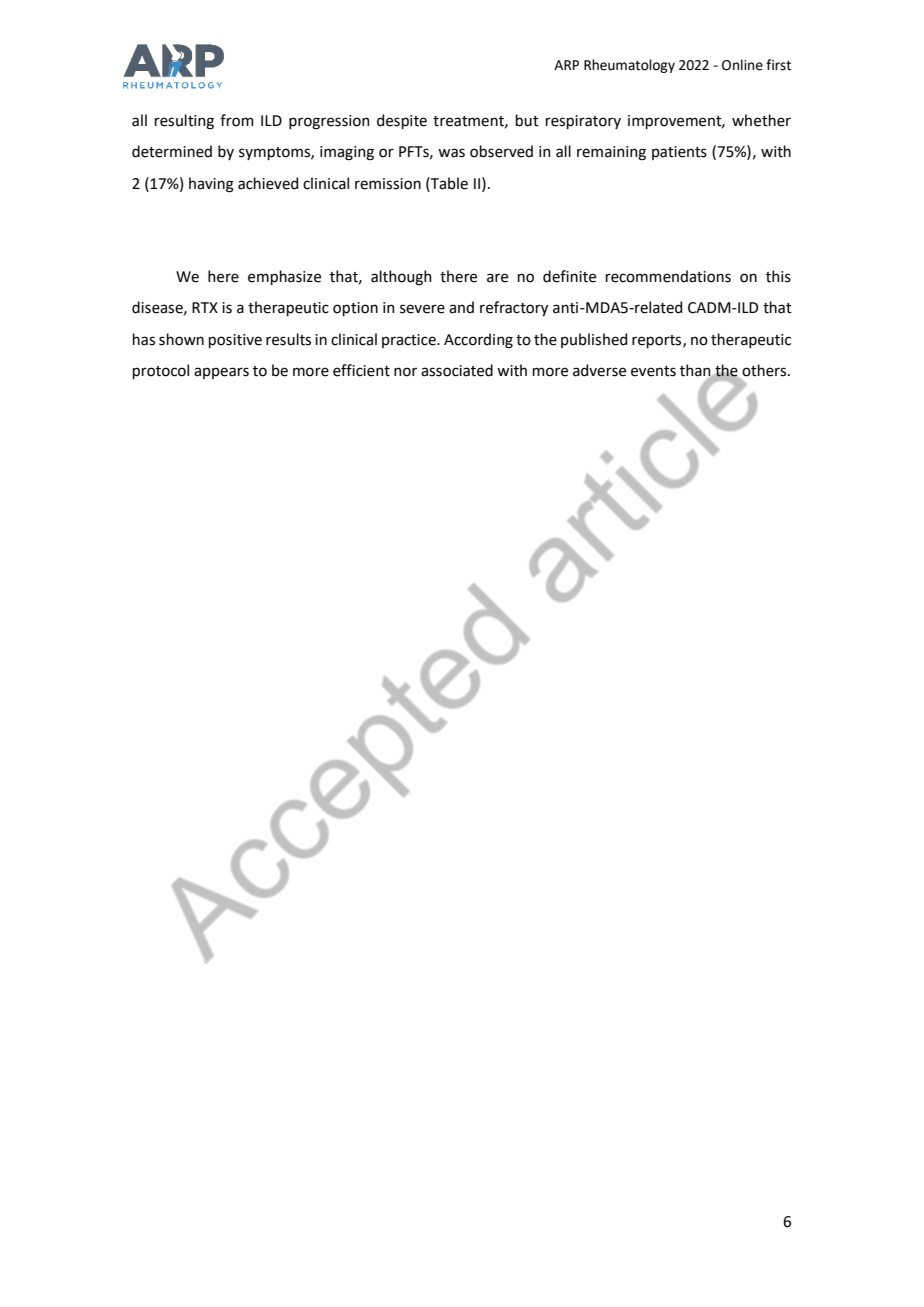 The height and width of the page is (1307, 924). I want to click on Online, so click(742, 65).
